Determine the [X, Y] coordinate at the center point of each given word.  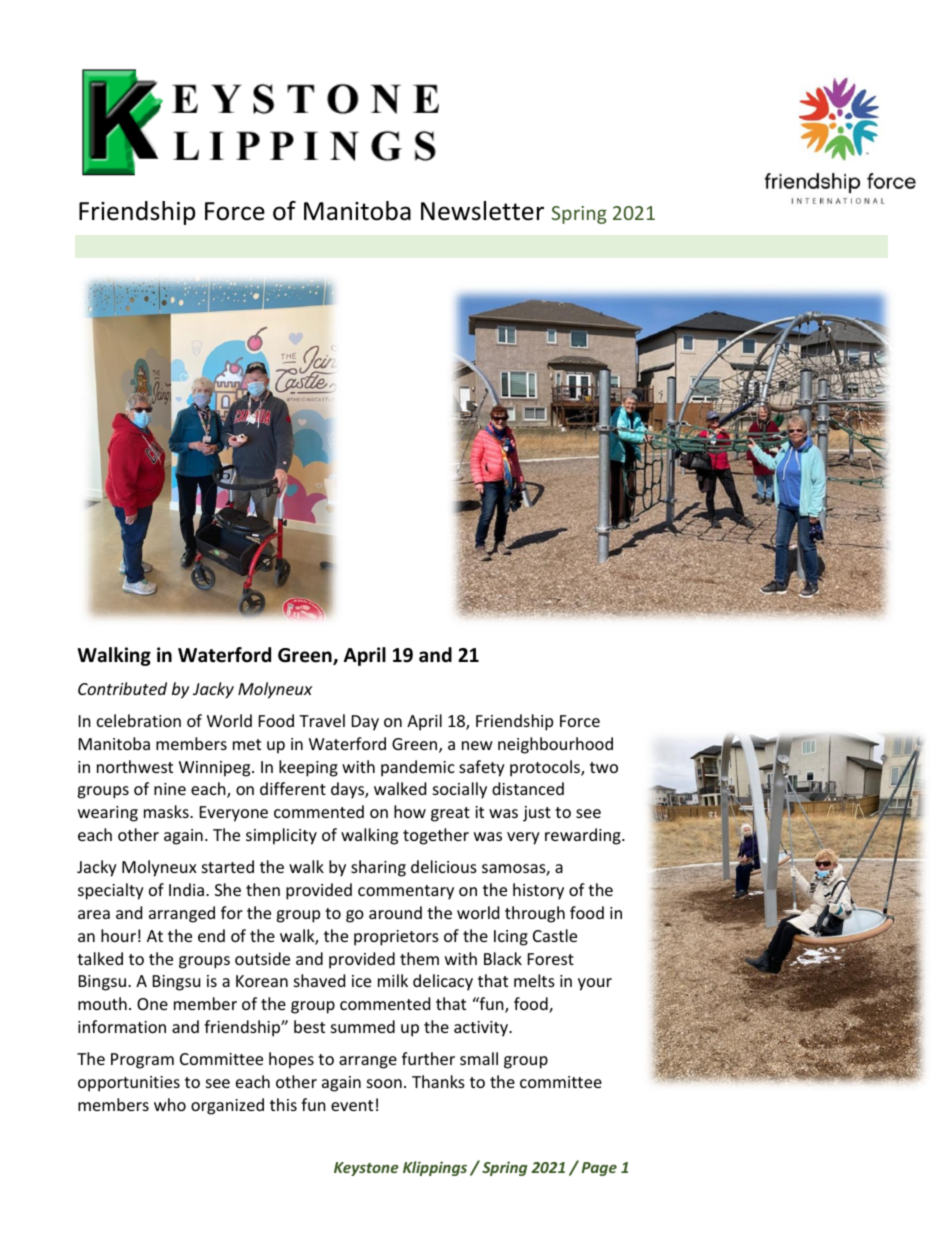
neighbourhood [555, 745]
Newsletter [482, 211]
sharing [378, 868]
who [170, 1104]
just [537, 814]
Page [599, 1169]
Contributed [122, 688]
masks [167, 811]
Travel [322, 720]
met [247, 744]
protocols [546, 768]
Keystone [366, 1169]
